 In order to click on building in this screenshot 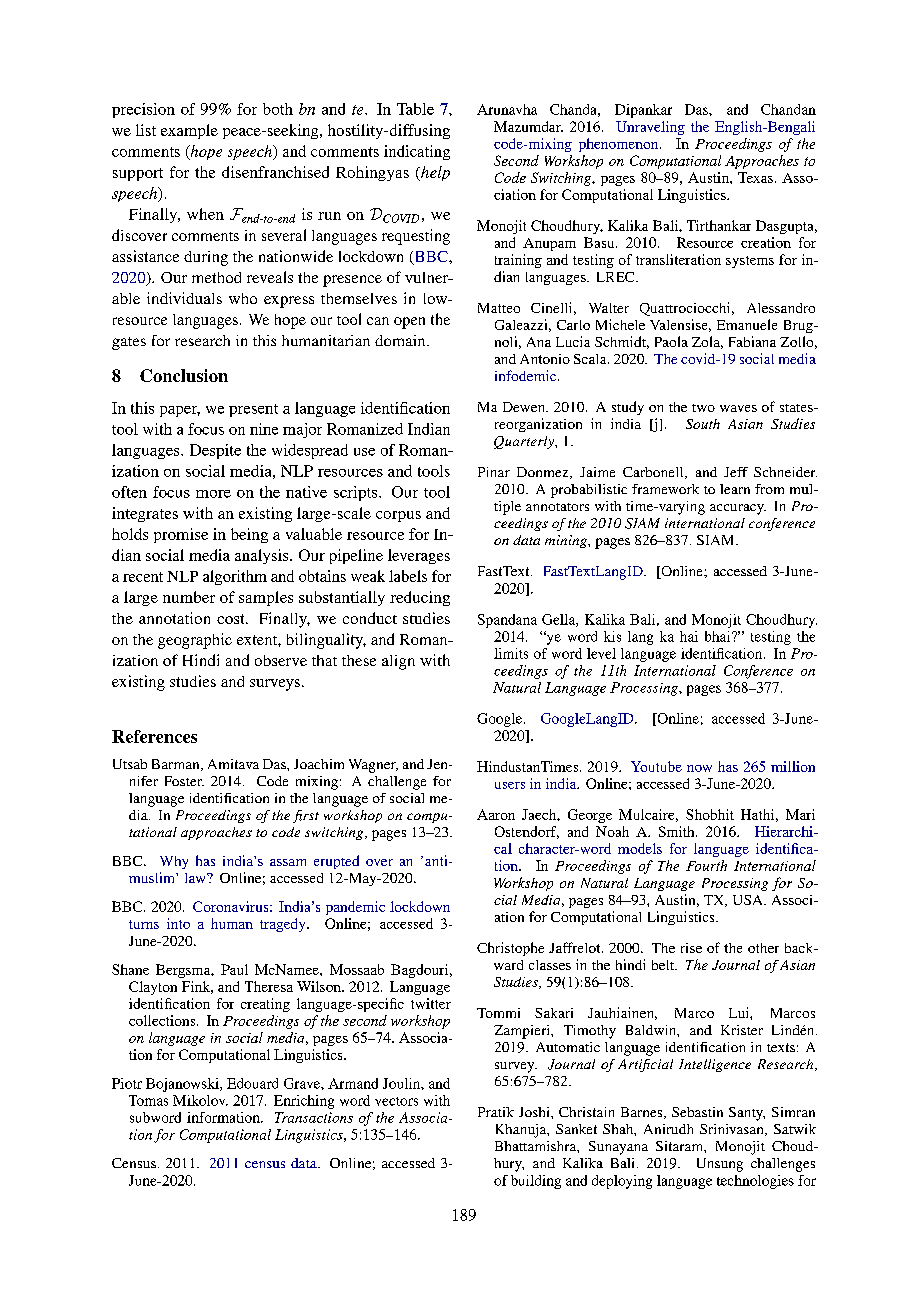, I will do `click(536, 1182)`.
